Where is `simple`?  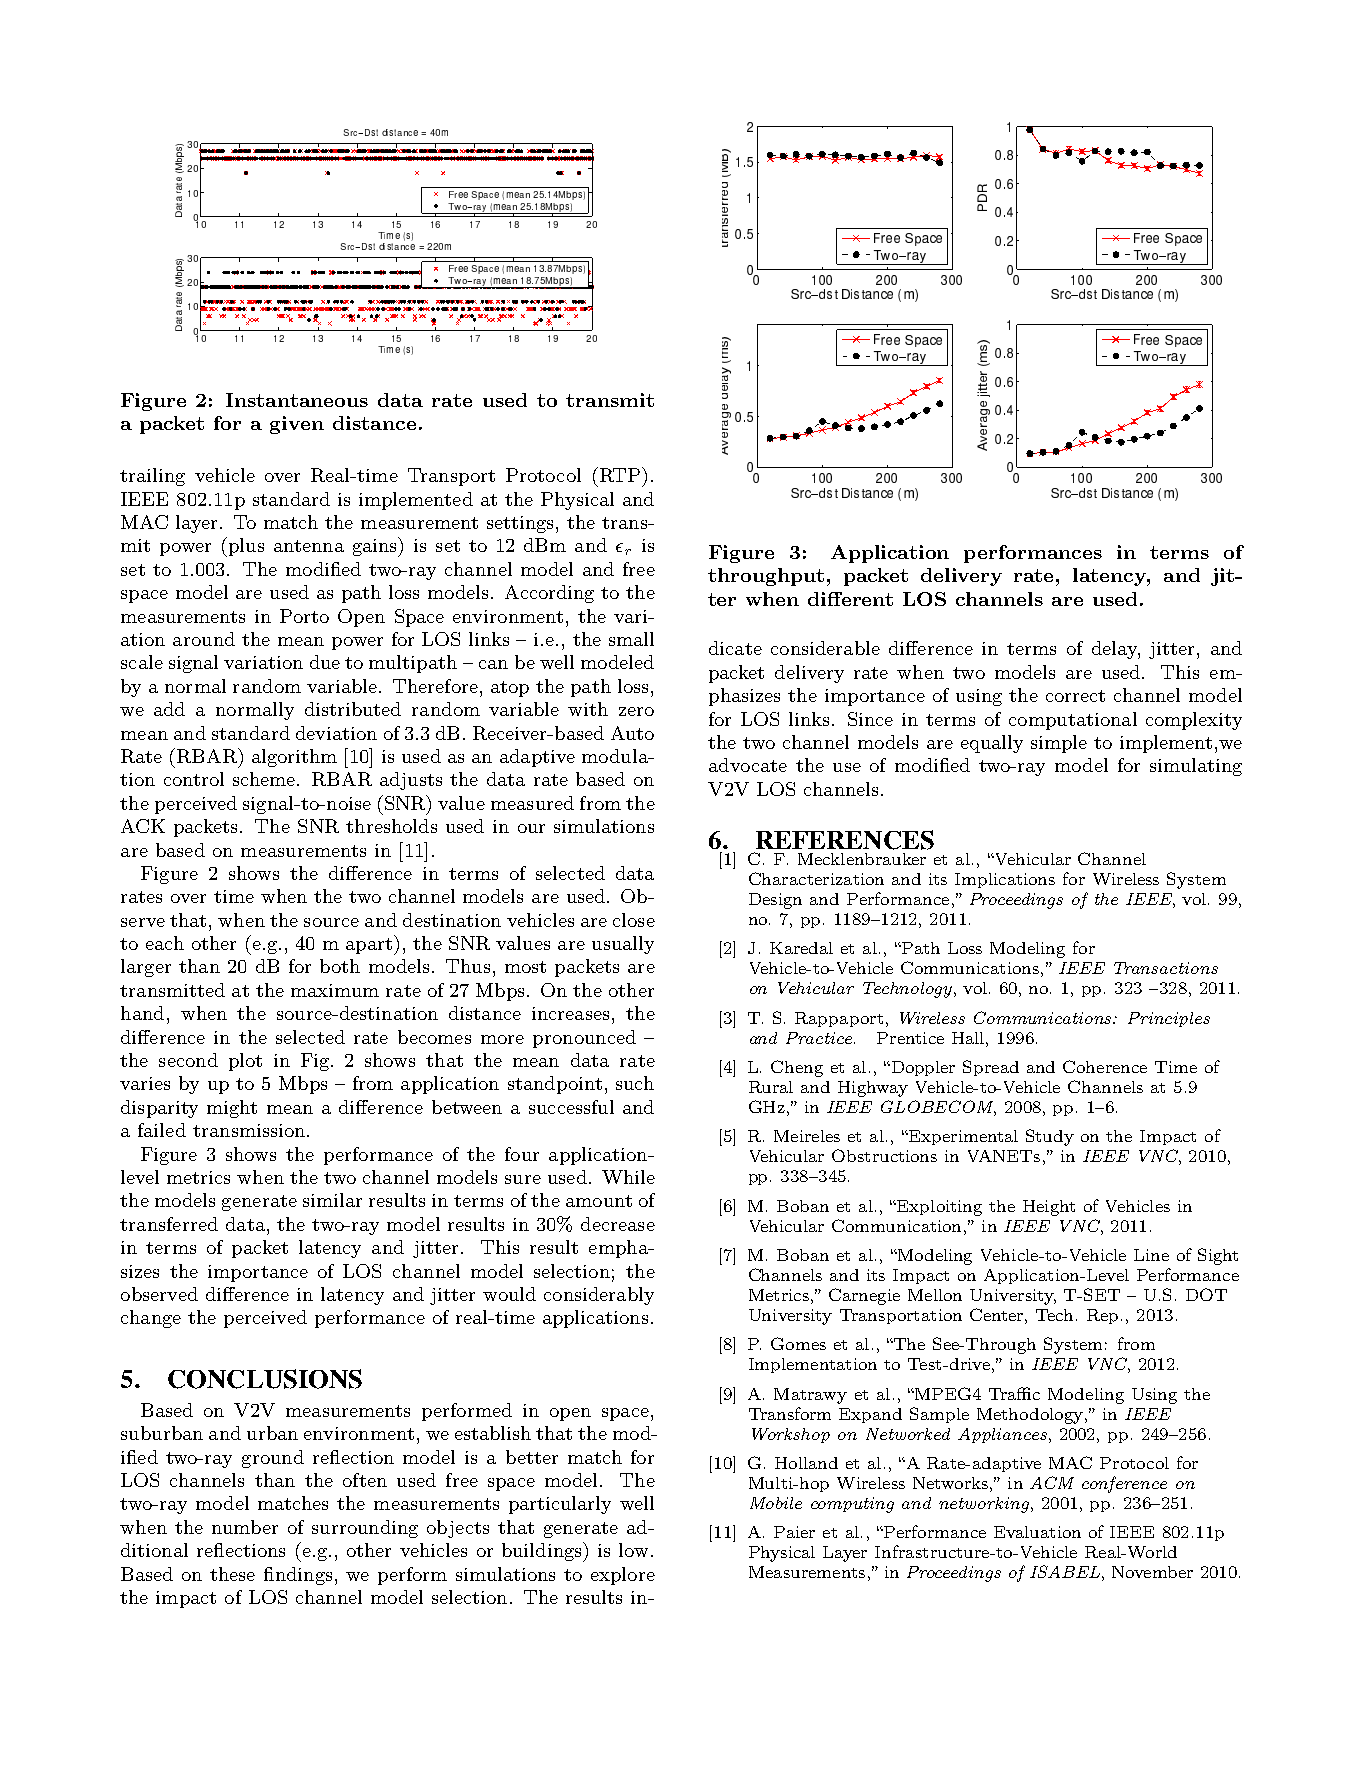 simple is located at coordinates (1059, 744).
